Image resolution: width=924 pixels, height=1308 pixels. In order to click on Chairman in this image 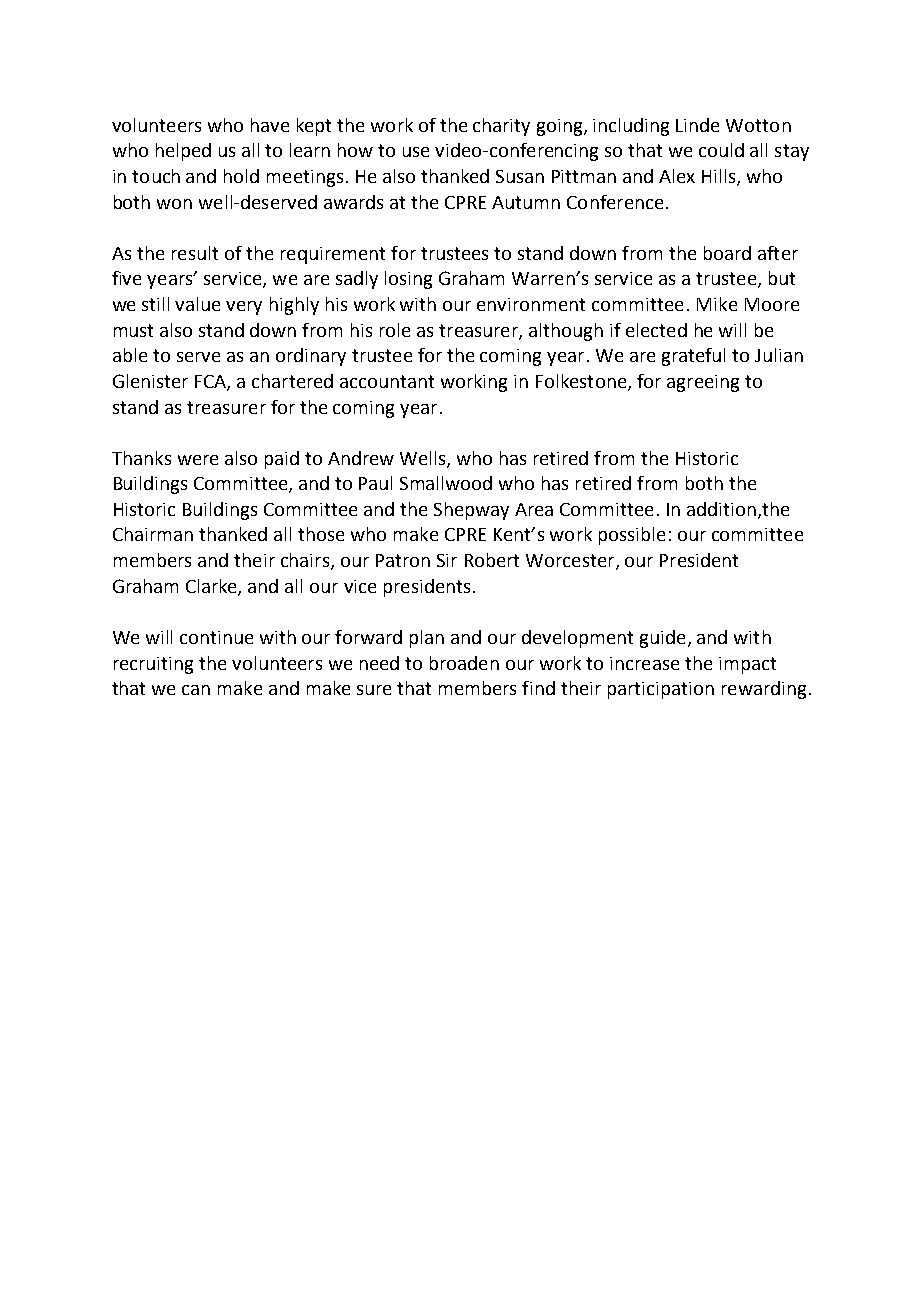, I will do `click(153, 534)`.
